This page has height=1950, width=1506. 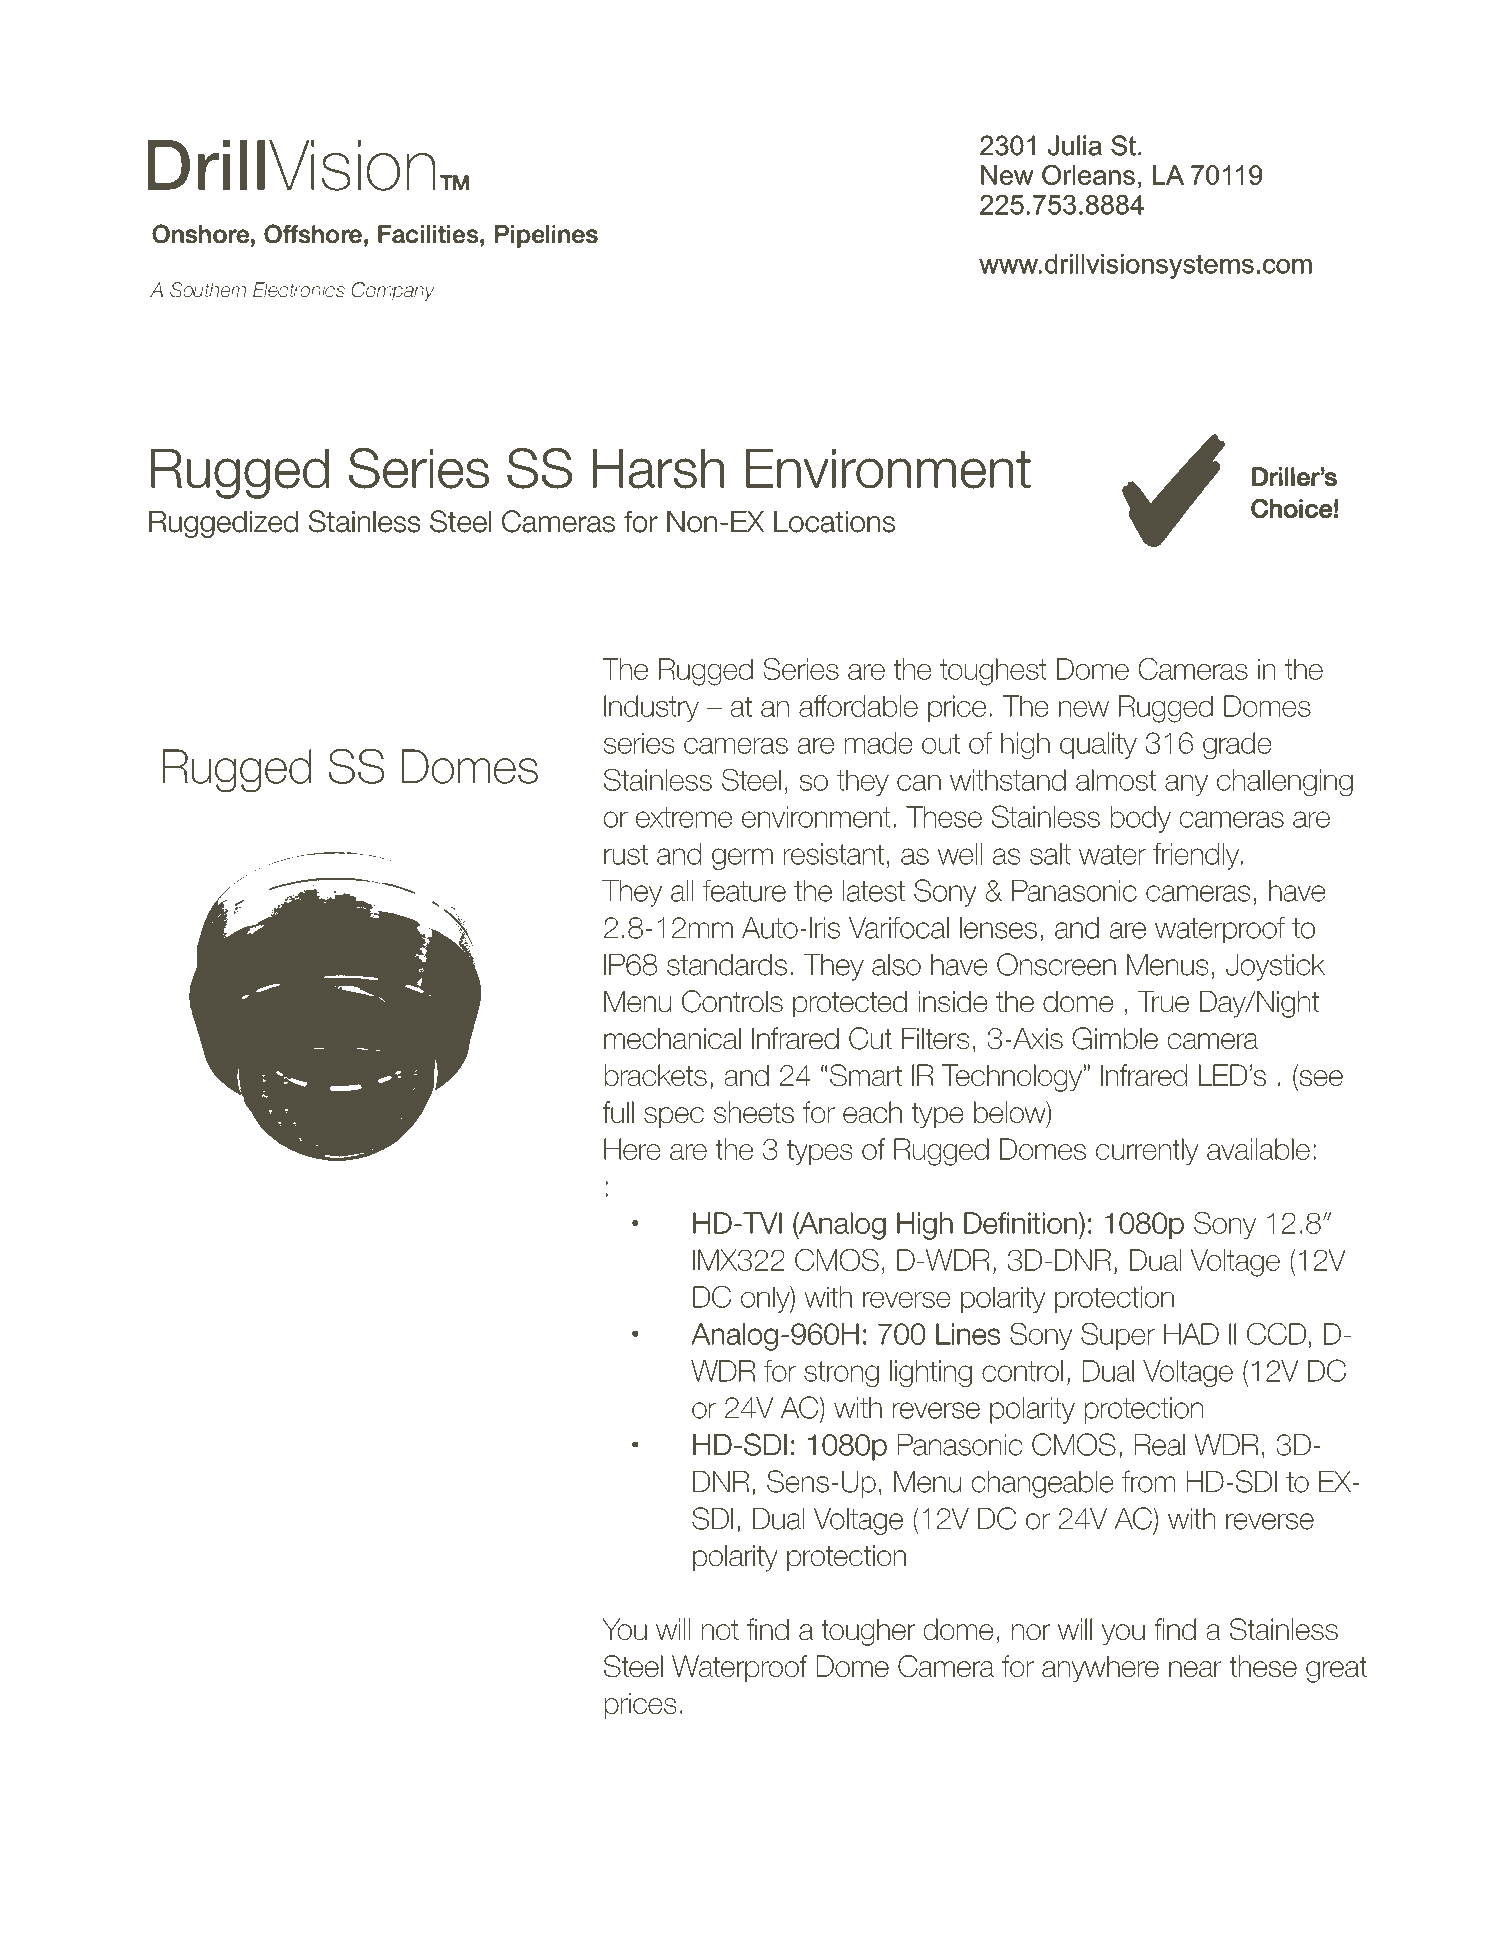 What do you see at coordinates (1237, 745) in the page?
I see `grade` at bounding box center [1237, 745].
